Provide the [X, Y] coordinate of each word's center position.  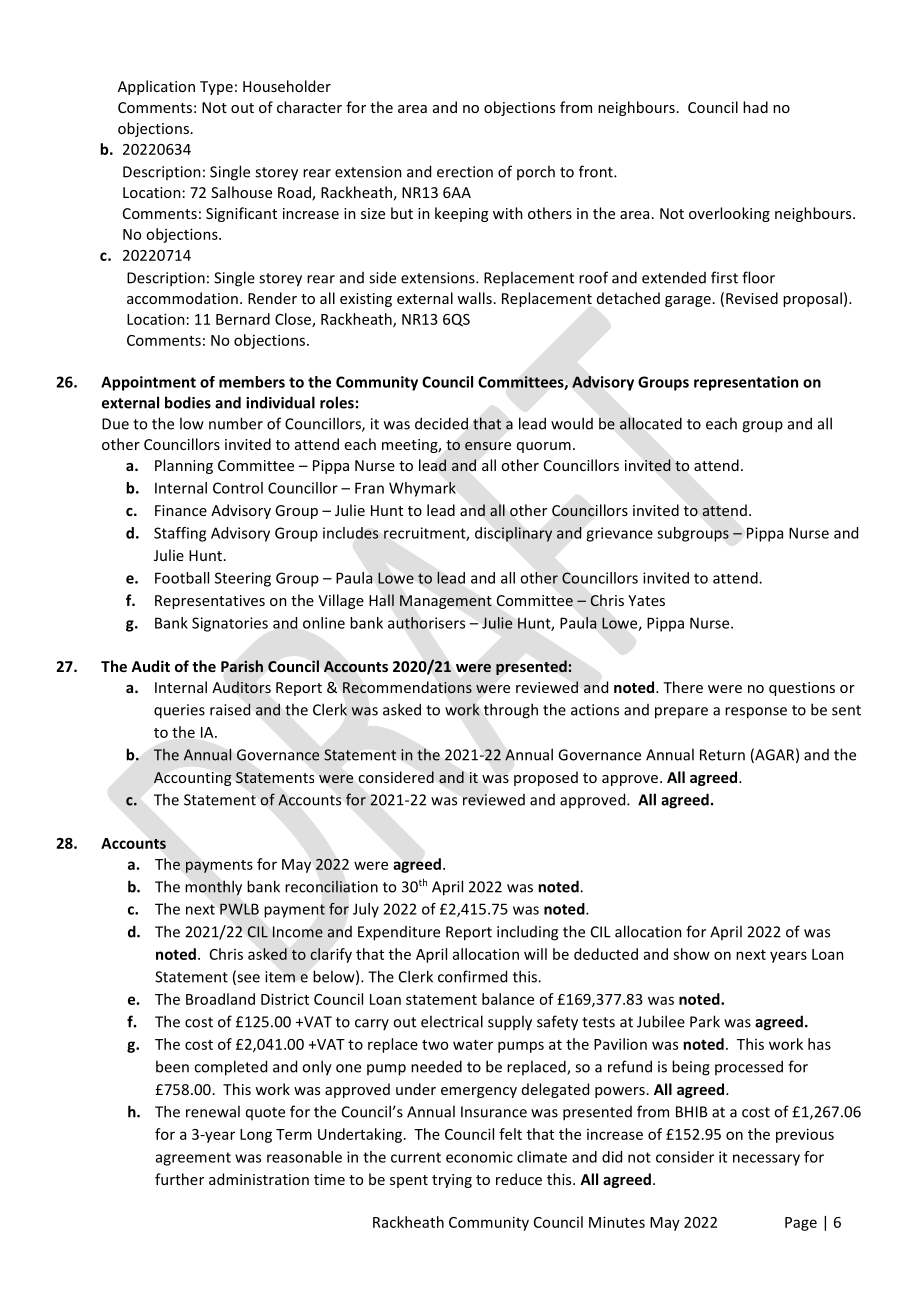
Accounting [193, 779]
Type [216, 88]
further [179, 1179]
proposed [546, 778]
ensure [488, 446]
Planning [184, 466]
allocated [651, 423]
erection [465, 172]
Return [722, 755]
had [755, 107]
